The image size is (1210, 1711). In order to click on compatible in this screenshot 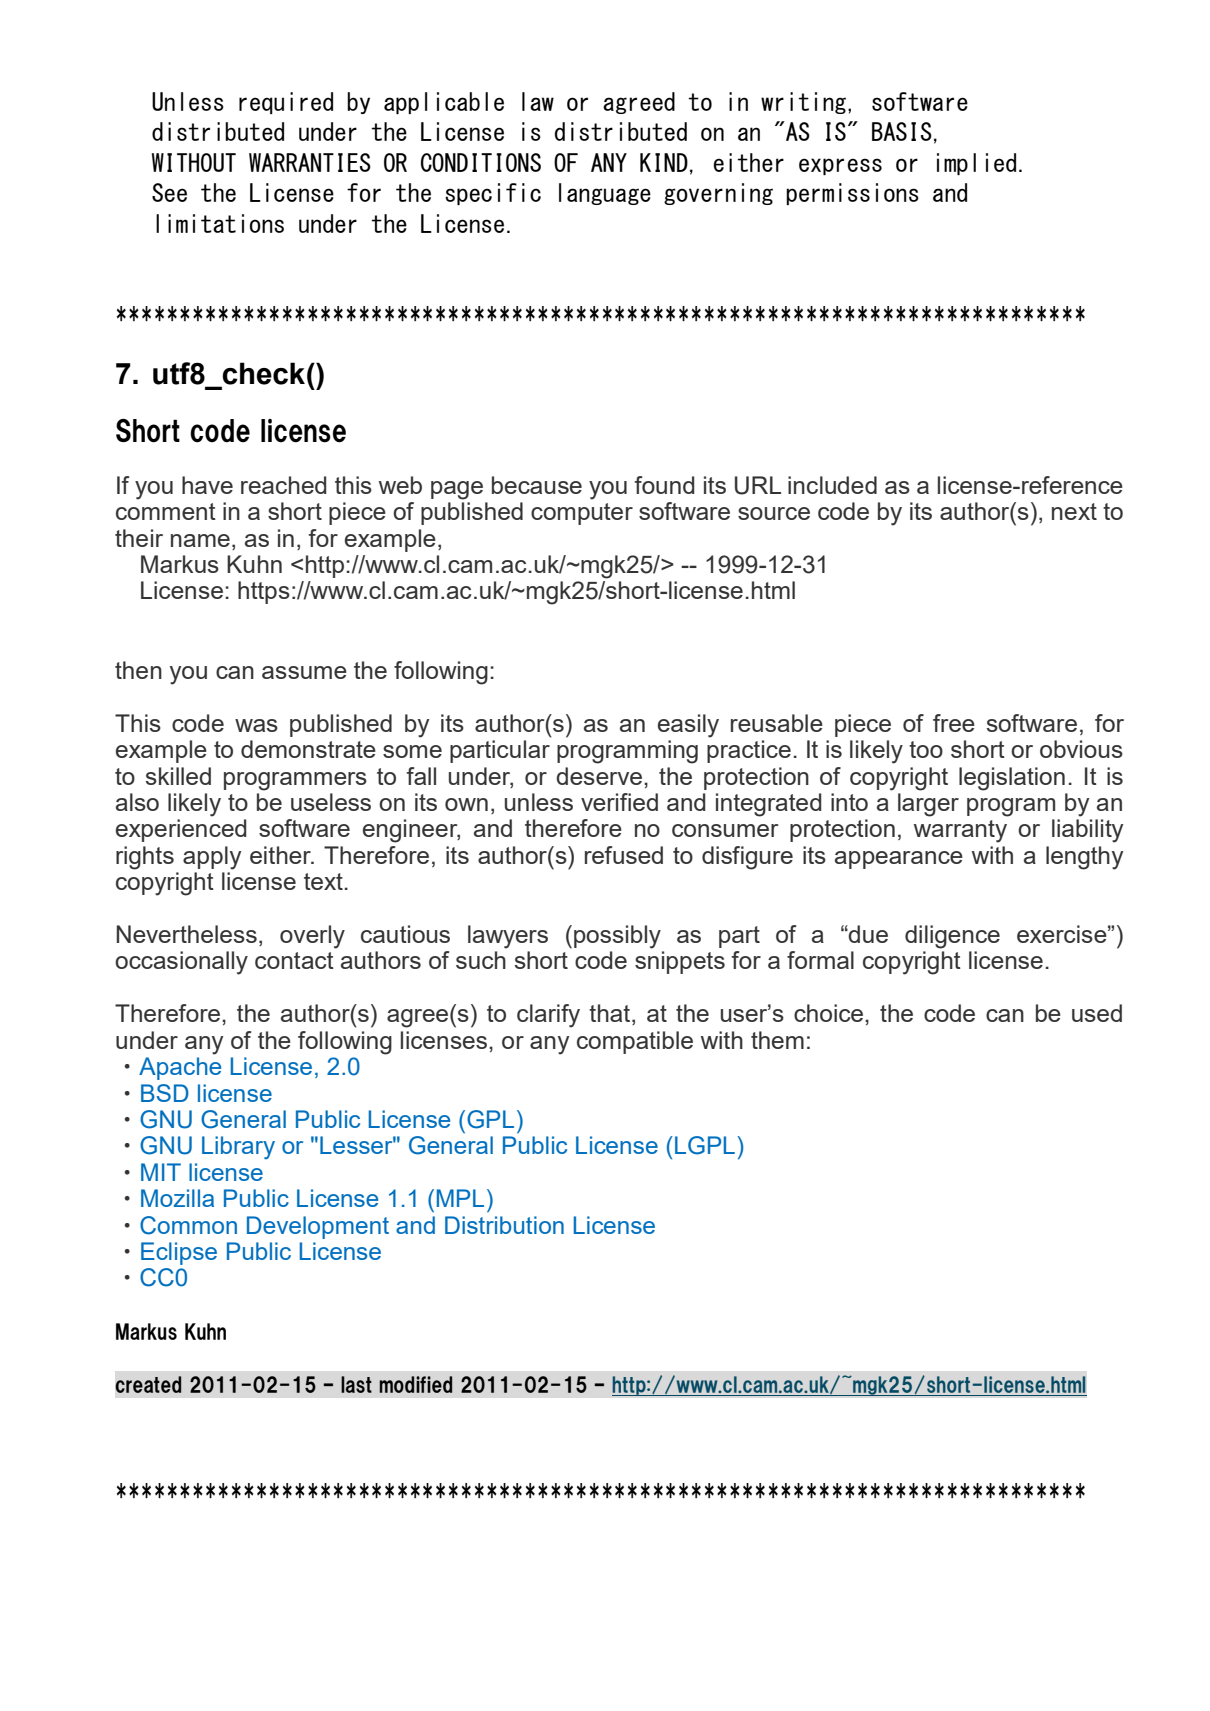, I will do `click(635, 1042)`.
